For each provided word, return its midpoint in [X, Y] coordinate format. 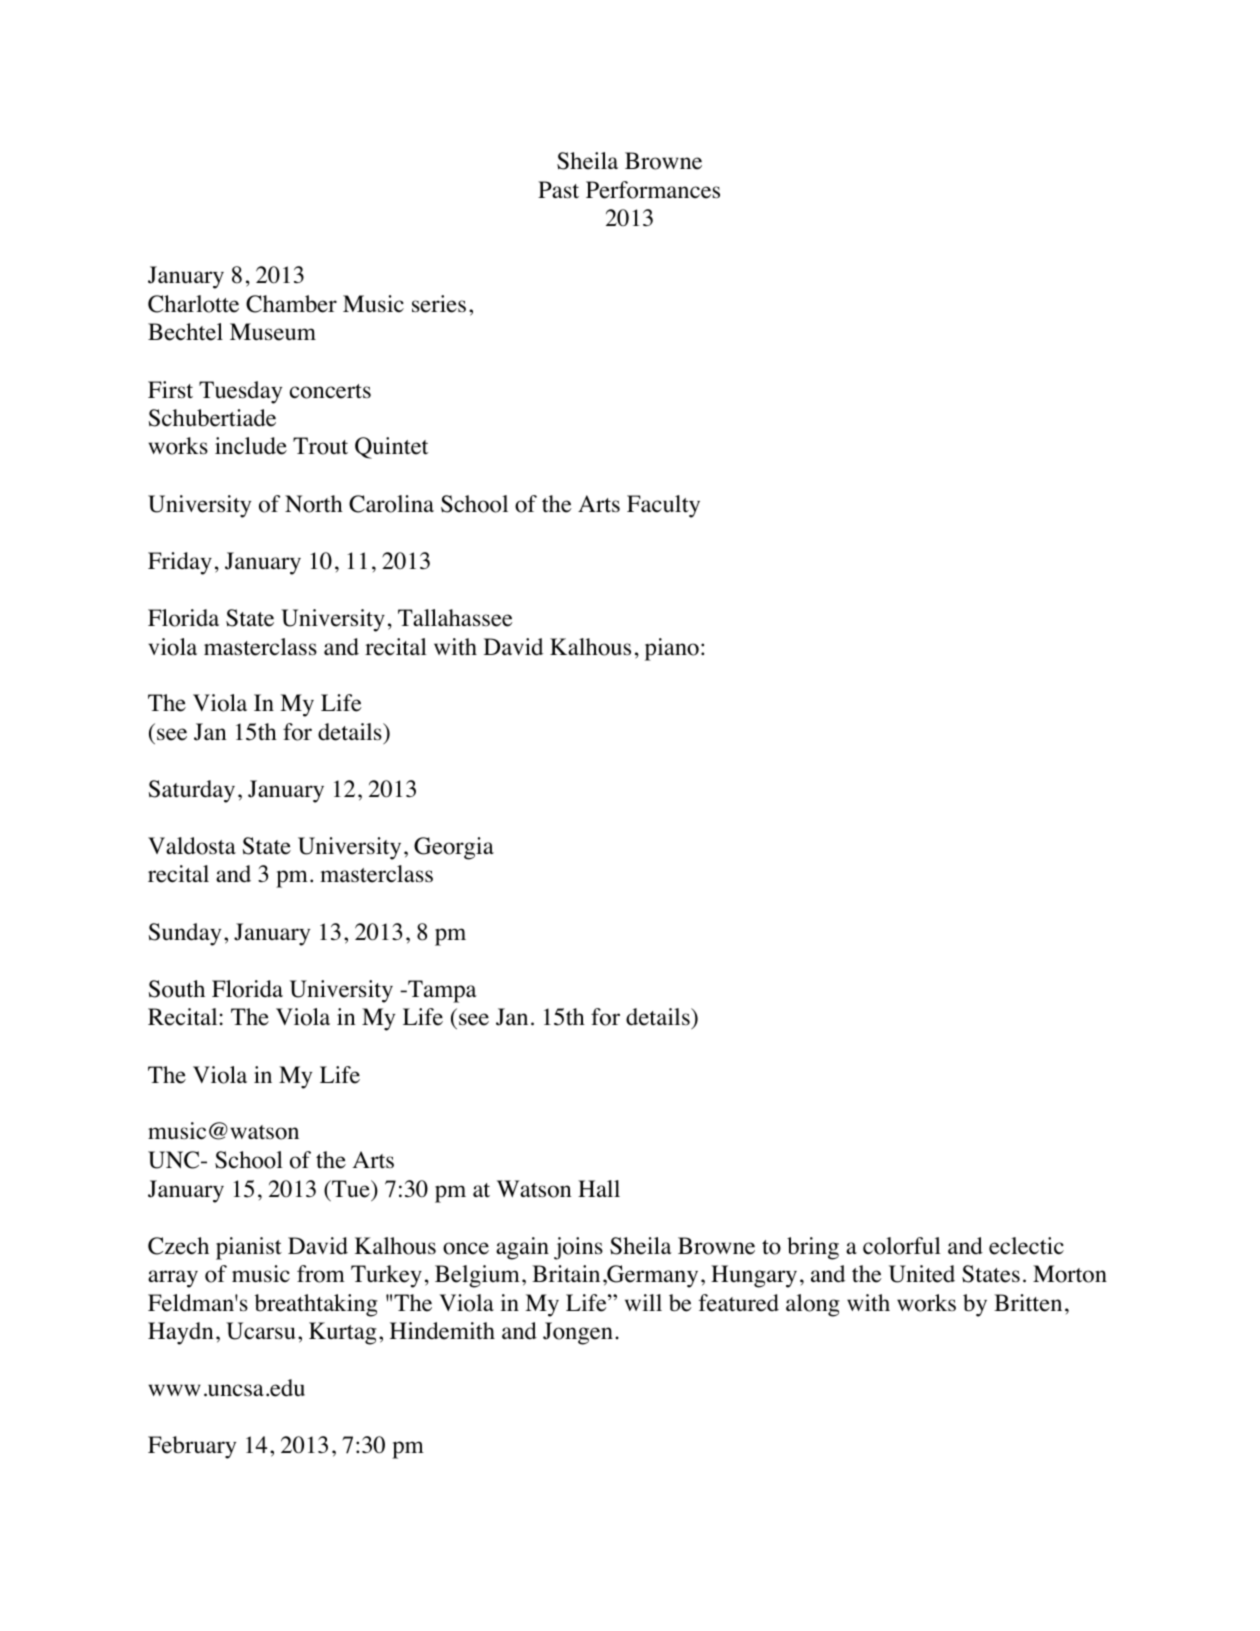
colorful [902, 1246]
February [192, 1447]
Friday [180, 563]
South [177, 989]
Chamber [291, 304]
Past [558, 190]
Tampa [441, 991]
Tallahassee [455, 618]
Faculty [663, 506]
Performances [653, 190]
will [643, 1302]
